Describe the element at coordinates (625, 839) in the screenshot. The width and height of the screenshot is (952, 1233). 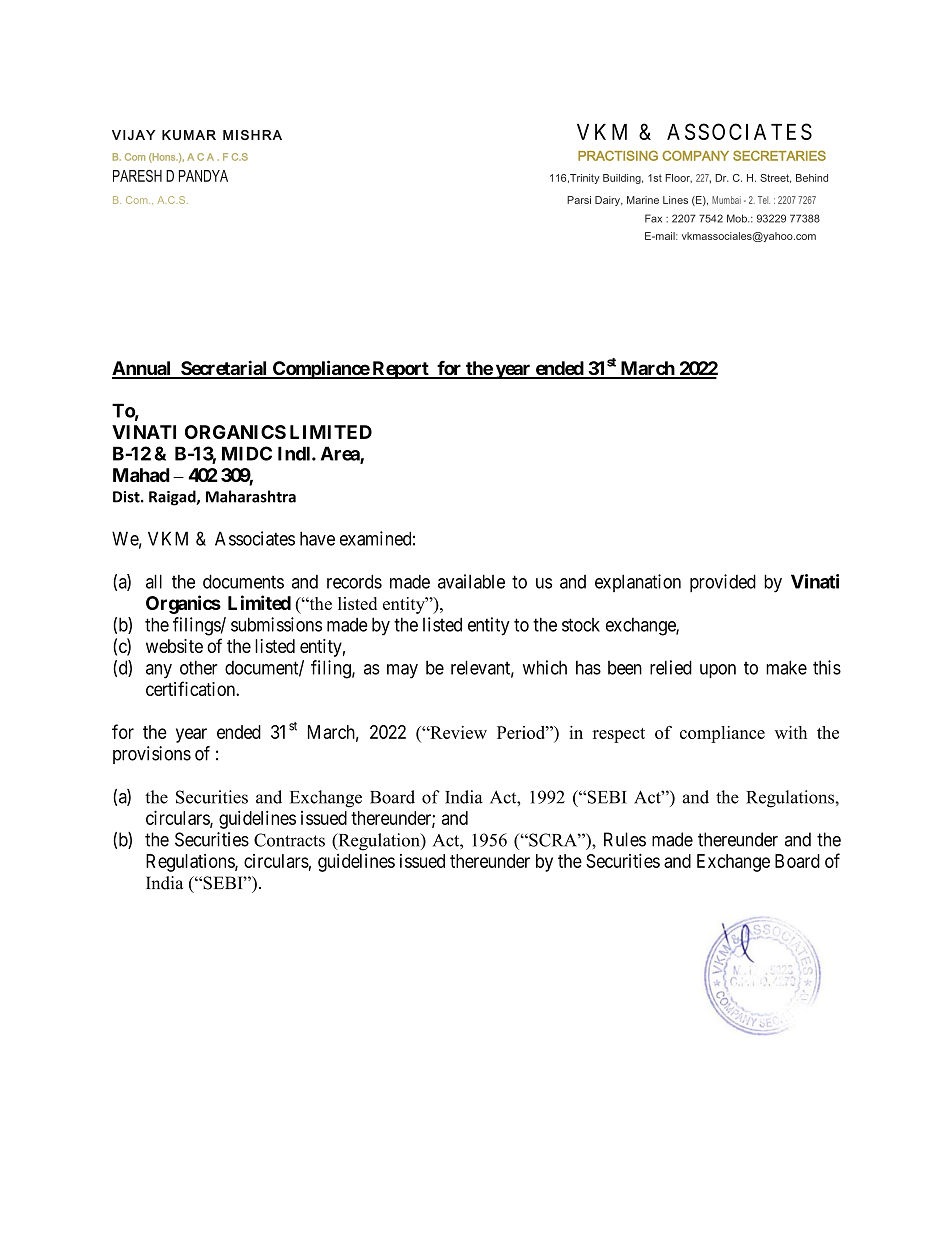
I see `Rules` at that location.
